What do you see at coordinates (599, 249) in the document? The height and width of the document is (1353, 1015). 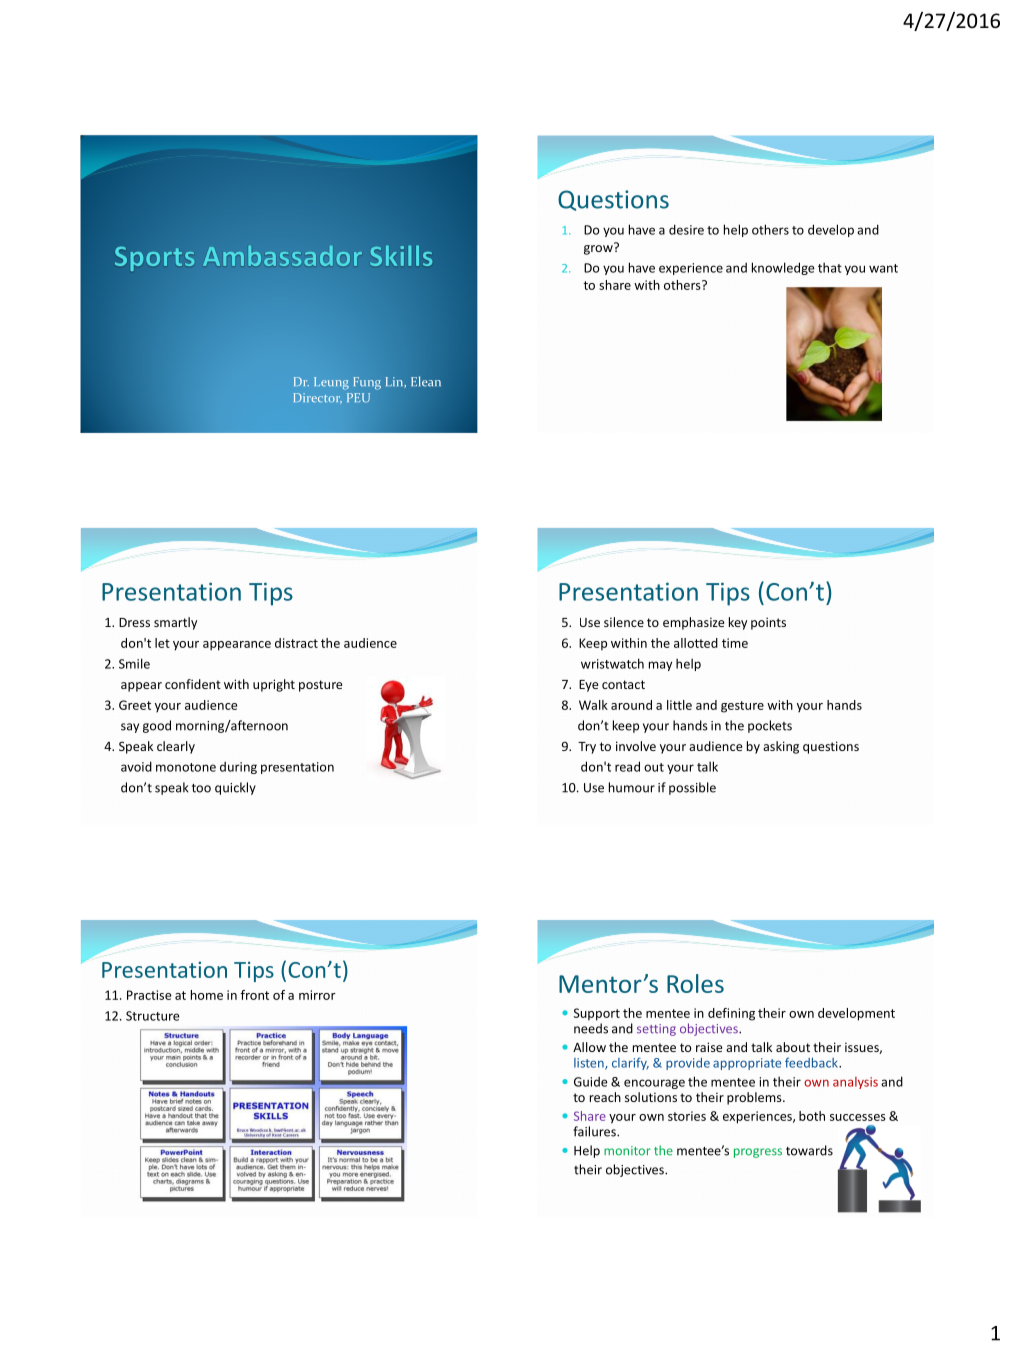 I see `grow` at bounding box center [599, 249].
